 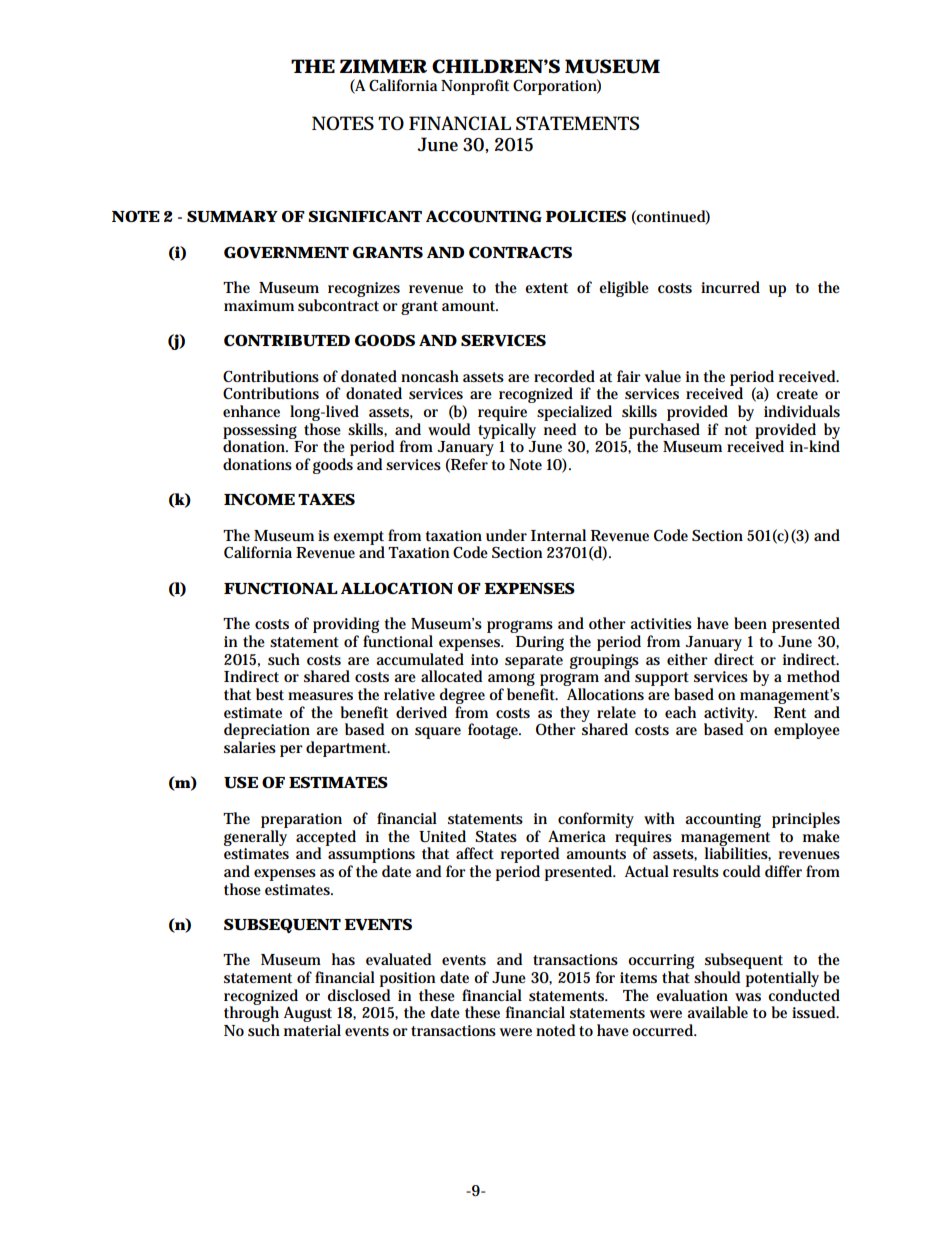 I want to click on CONTRIBUTED, so click(x=287, y=340).
